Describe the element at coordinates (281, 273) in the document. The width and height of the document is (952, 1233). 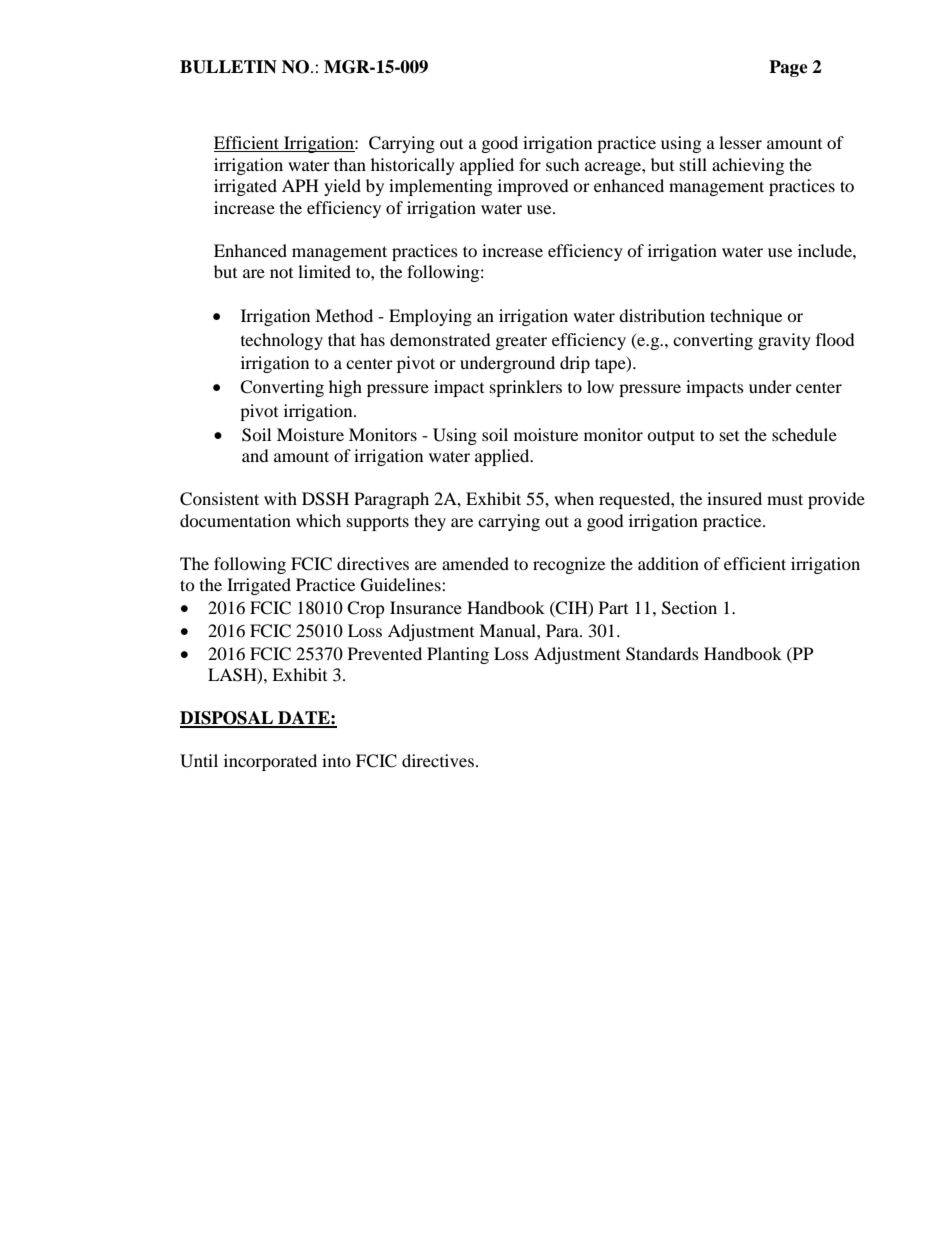
I see `not` at that location.
